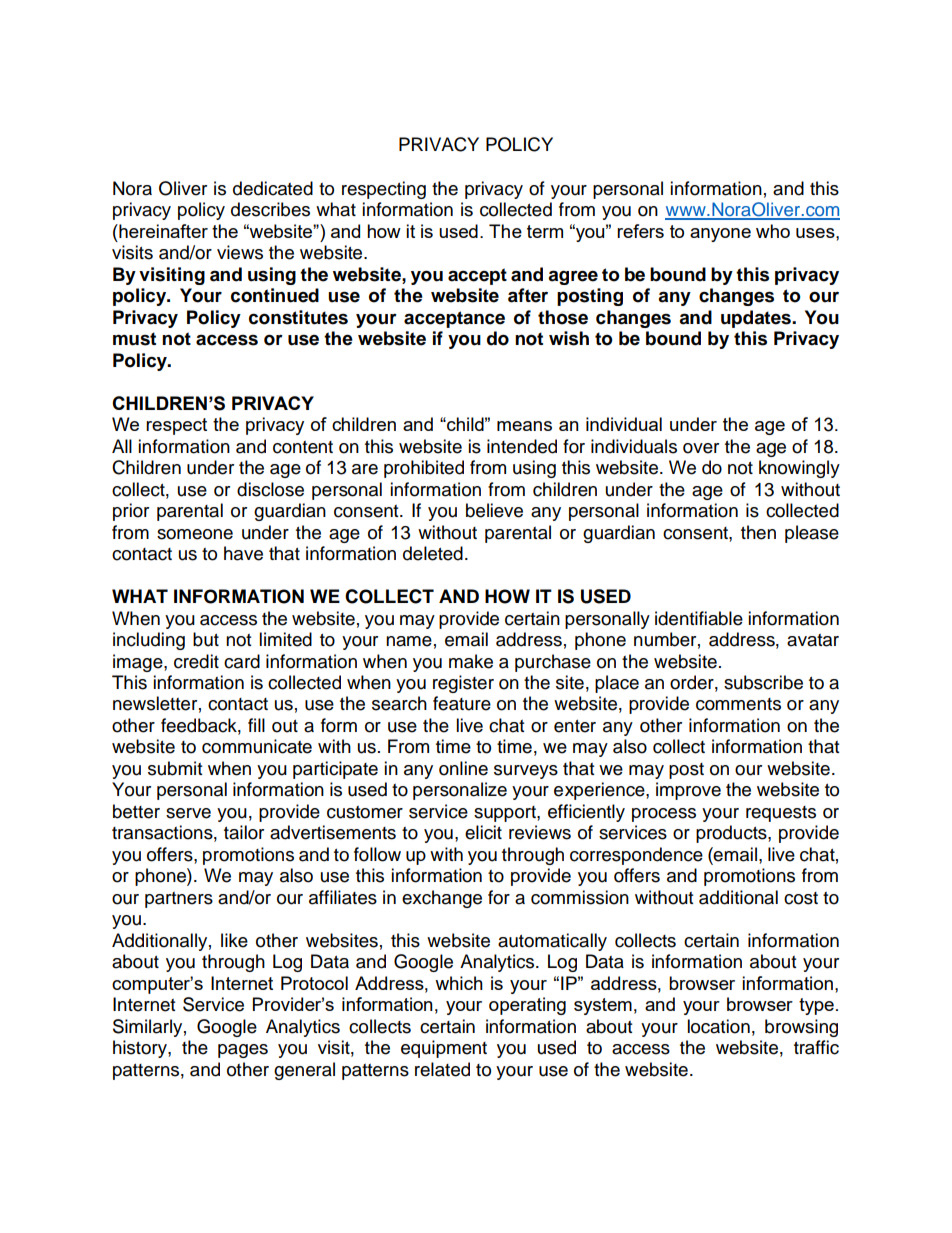 Image resolution: width=952 pixels, height=1233 pixels. What do you see at coordinates (206, 639) in the page?
I see `but` at bounding box center [206, 639].
